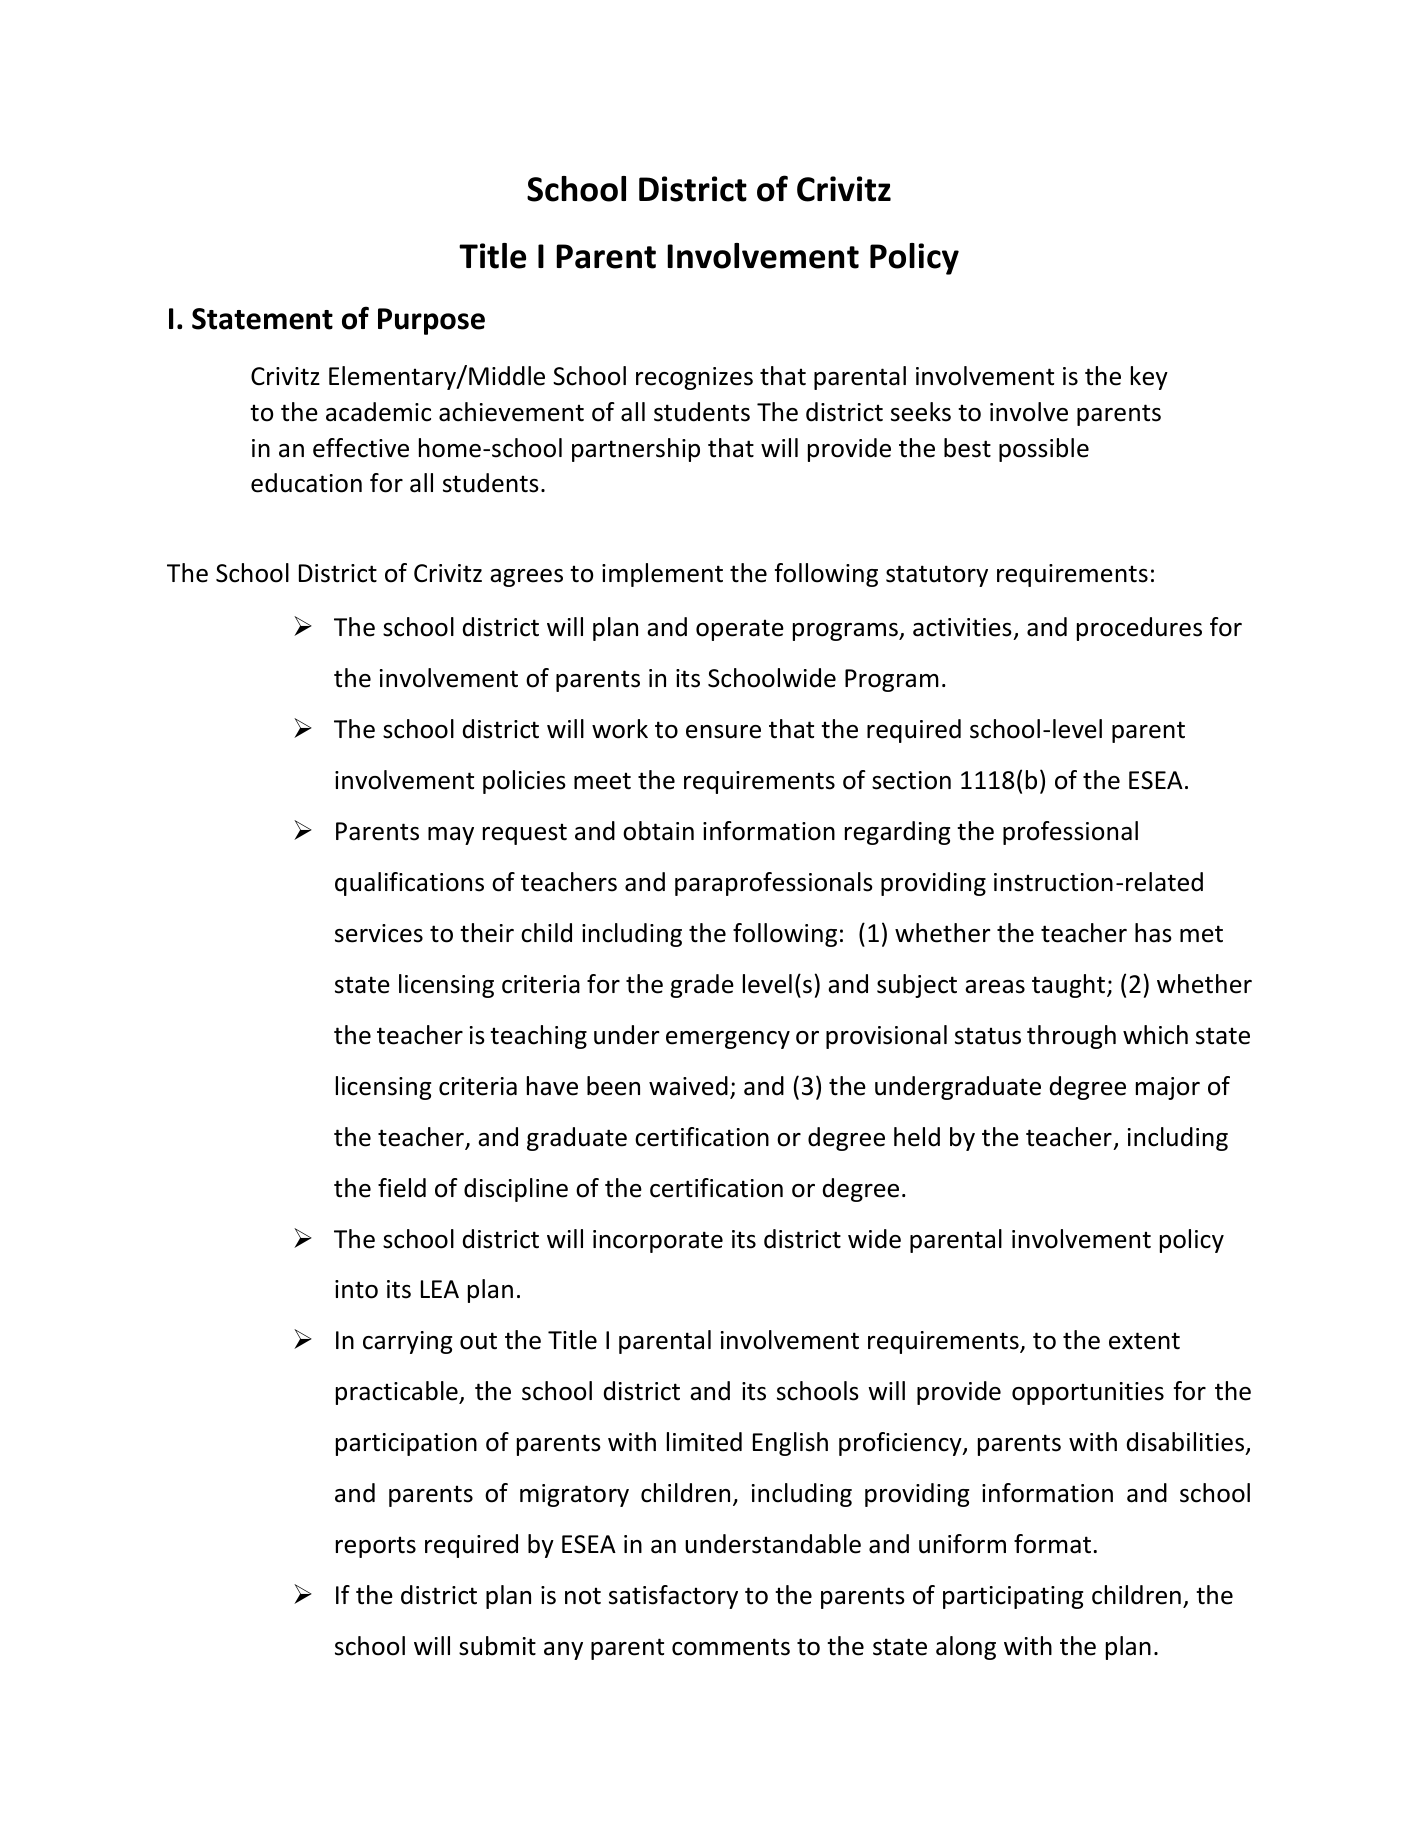 The image size is (1419, 1836). Describe the element at coordinates (702, 986) in the screenshot. I see `grade` at that location.
